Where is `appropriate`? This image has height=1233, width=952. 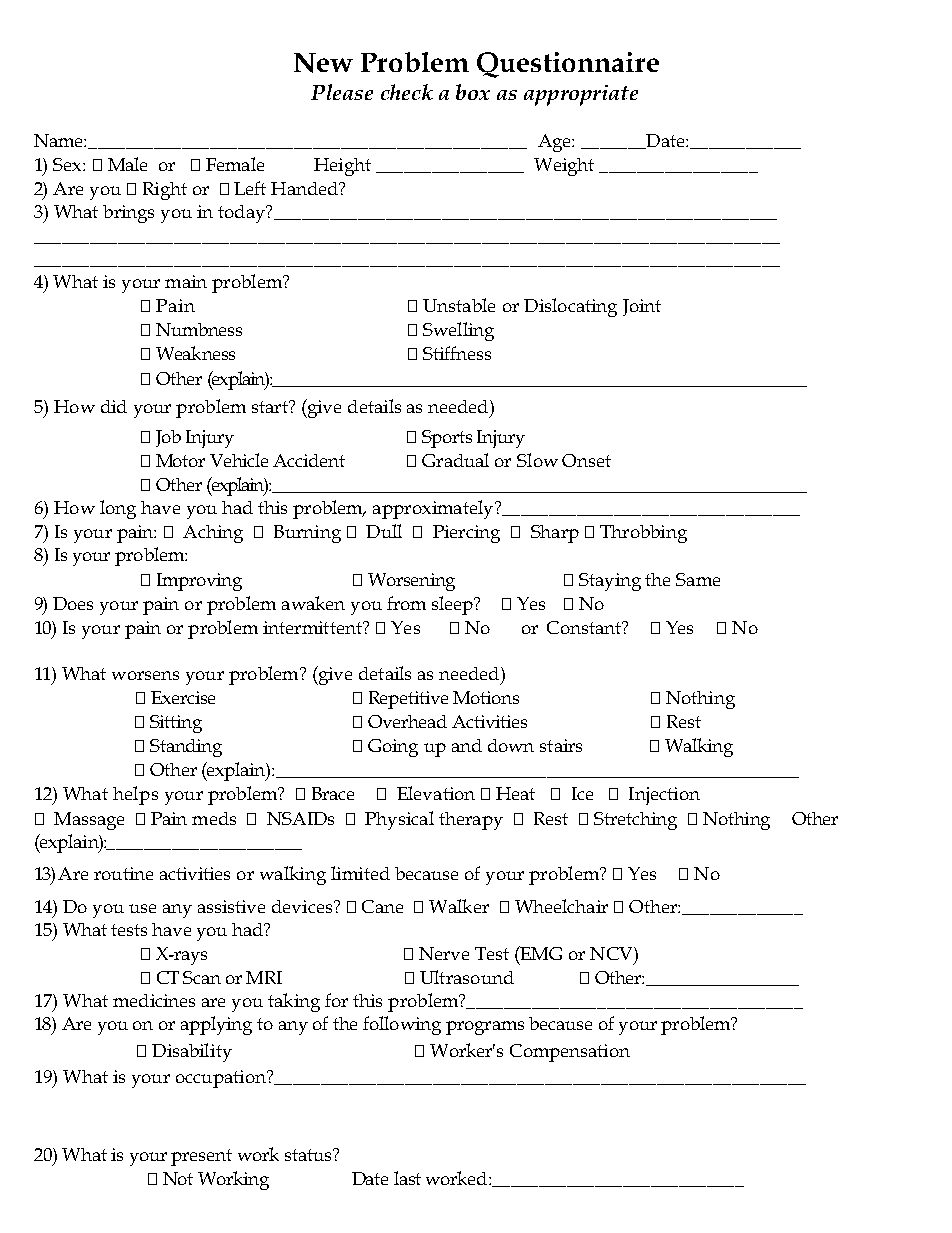
appropriate is located at coordinates (581, 95).
